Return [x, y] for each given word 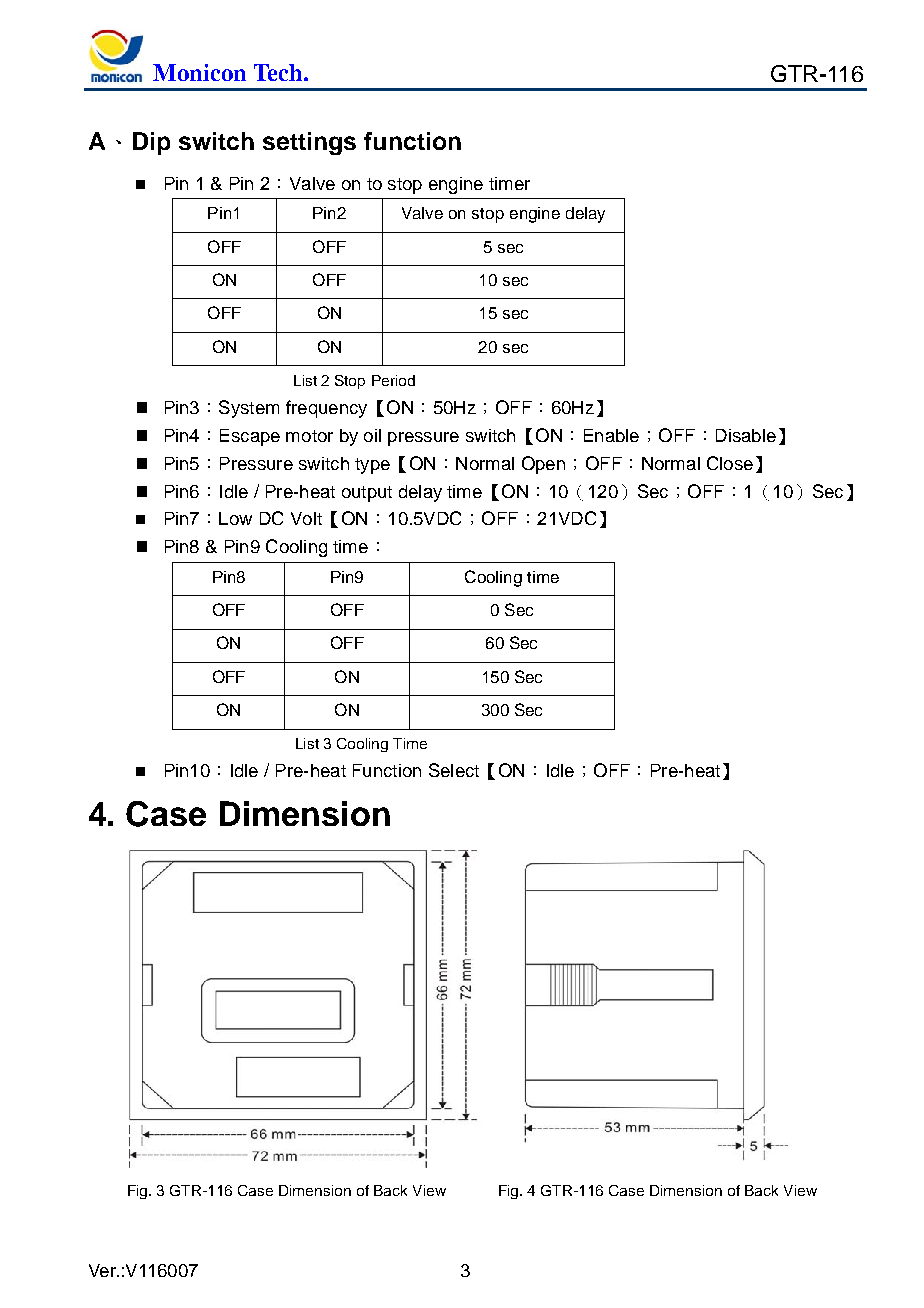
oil [372, 435]
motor [309, 436]
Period [393, 380]
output [367, 494]
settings [309, 143]
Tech [279, 72]
